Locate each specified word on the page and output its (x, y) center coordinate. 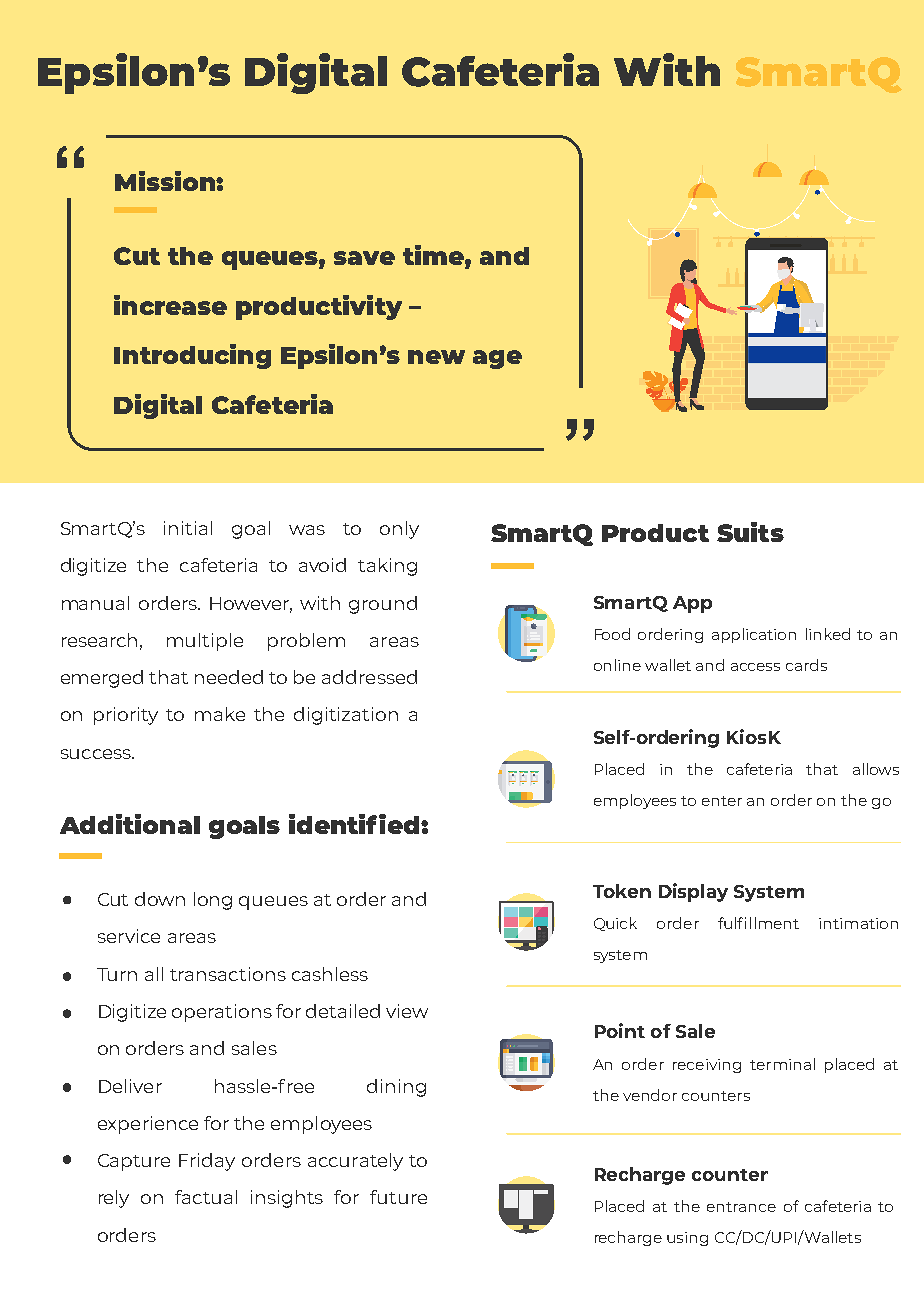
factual (206, 1197)
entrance (741, 1207)
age (497, 359)
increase (170, 305)
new (436, 357)
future (398, 1197)
